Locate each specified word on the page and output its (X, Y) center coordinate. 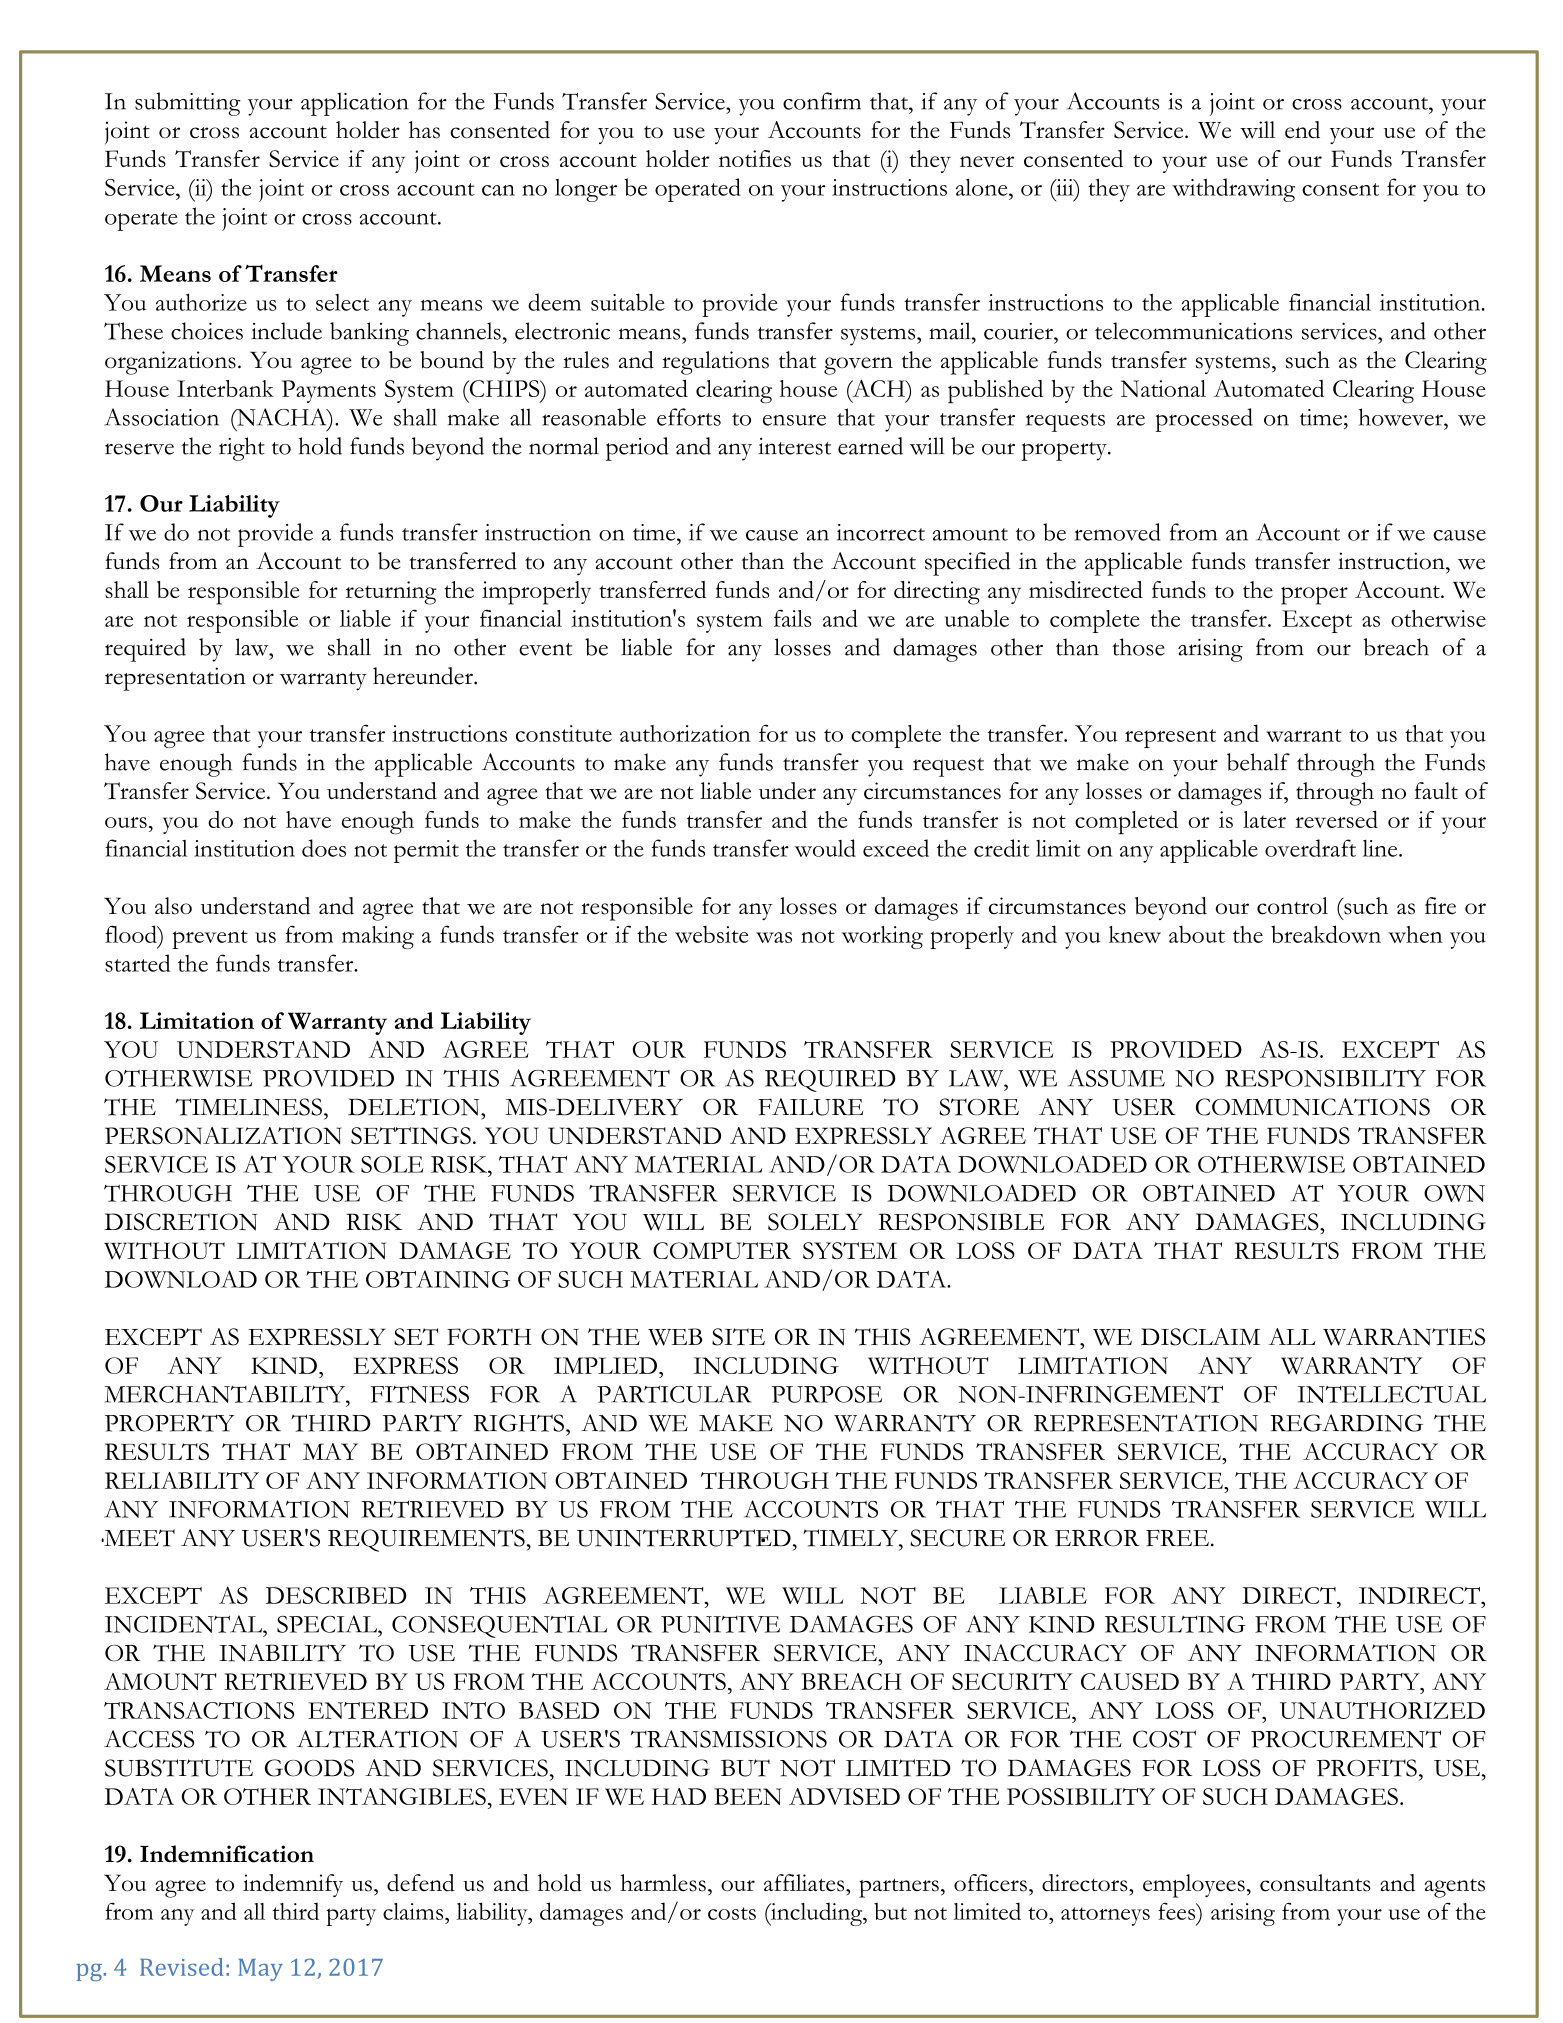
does (324, 848)
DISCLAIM (1200, 1337)
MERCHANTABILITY (226, 1394)
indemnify (293, 1885)
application (355, 104)
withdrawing (1233, 190)
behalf (1258, 762)
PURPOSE (827, 1394)
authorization (685, 733)
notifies (755, 158)
